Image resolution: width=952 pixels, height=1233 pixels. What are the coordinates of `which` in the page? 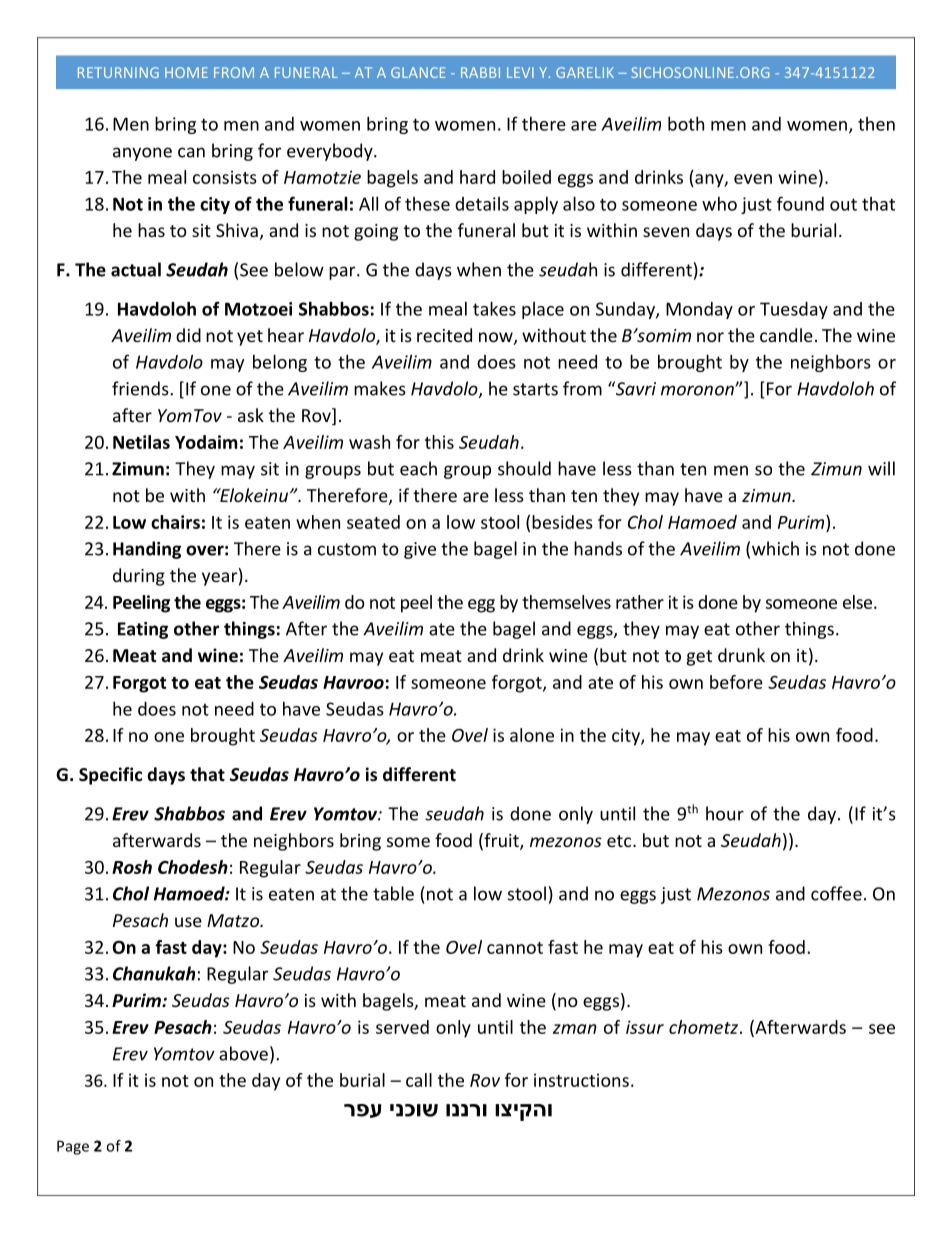 It's located at (775, 548).
